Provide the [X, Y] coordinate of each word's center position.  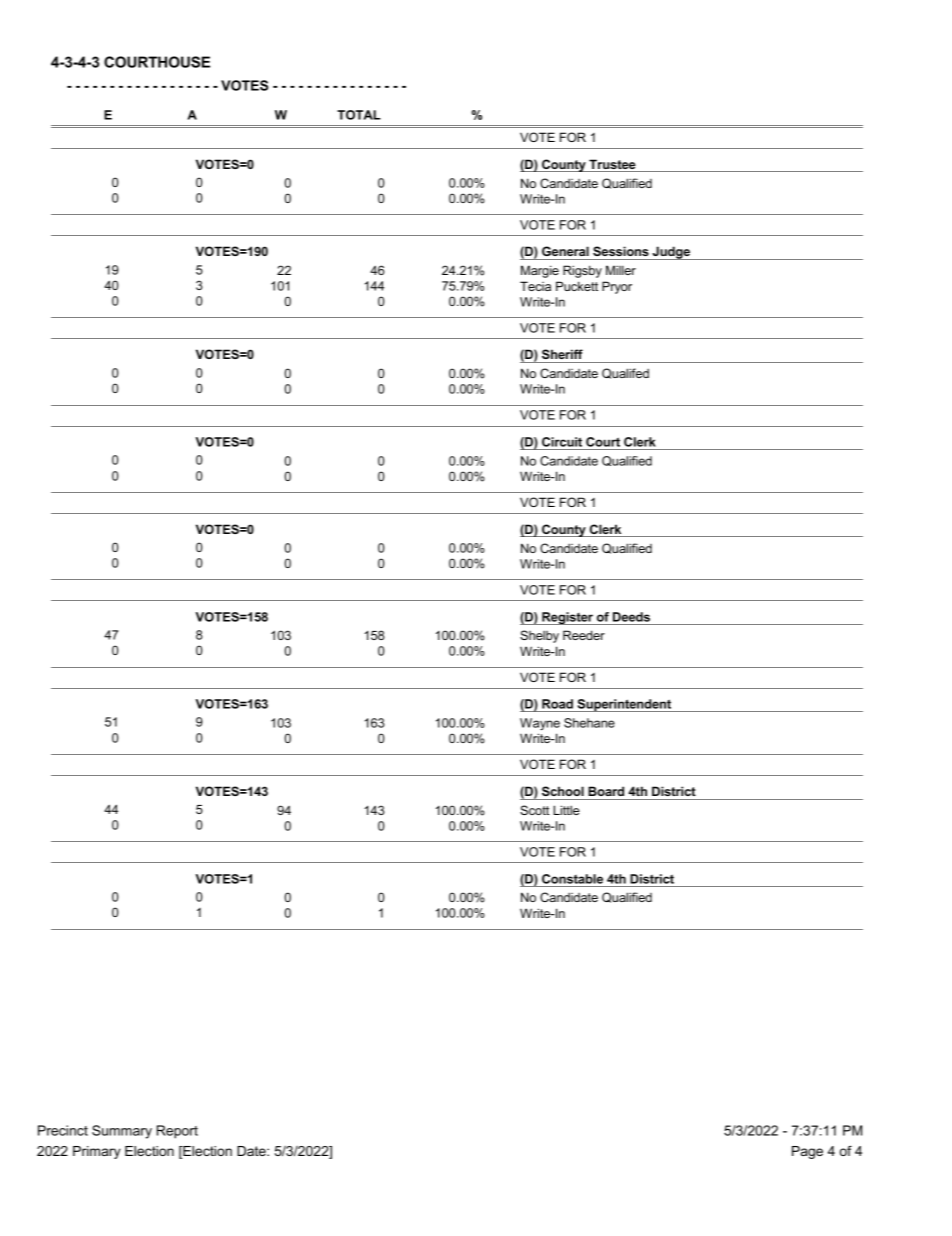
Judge [671, 253]
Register [567, 618]
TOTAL [359, 115]
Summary [122, 1132]
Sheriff [562, 354]
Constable [572, 879]
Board [606, 791]
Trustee [612, 165]
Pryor [617, 287]
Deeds [631, 617]
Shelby [539, 636]
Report [177, 1132]
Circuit [562, 442]
